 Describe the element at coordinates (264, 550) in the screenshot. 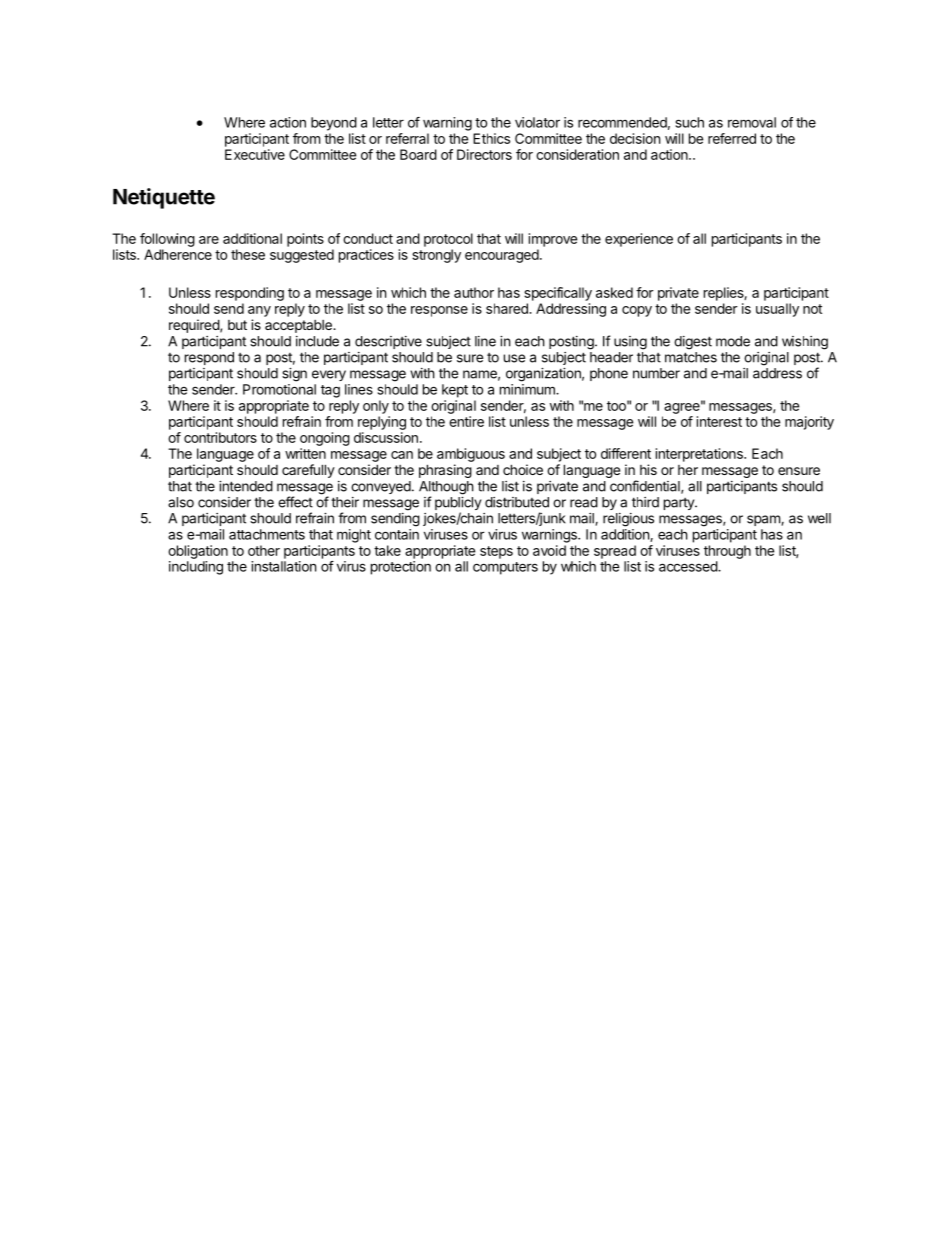

I see `other` at that location.
